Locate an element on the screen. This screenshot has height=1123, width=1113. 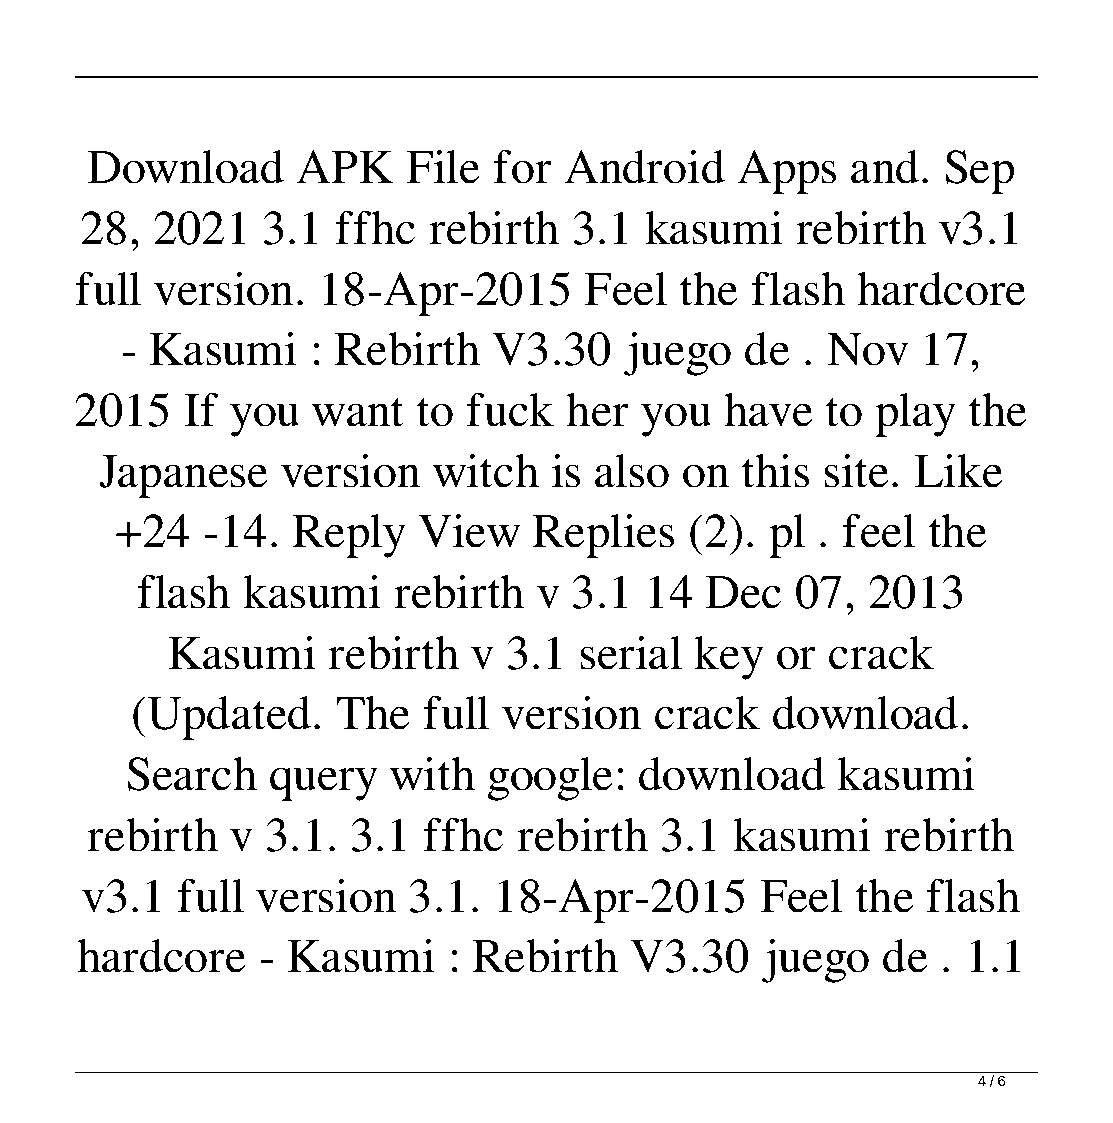
also is located at coordinates (632, 471).
